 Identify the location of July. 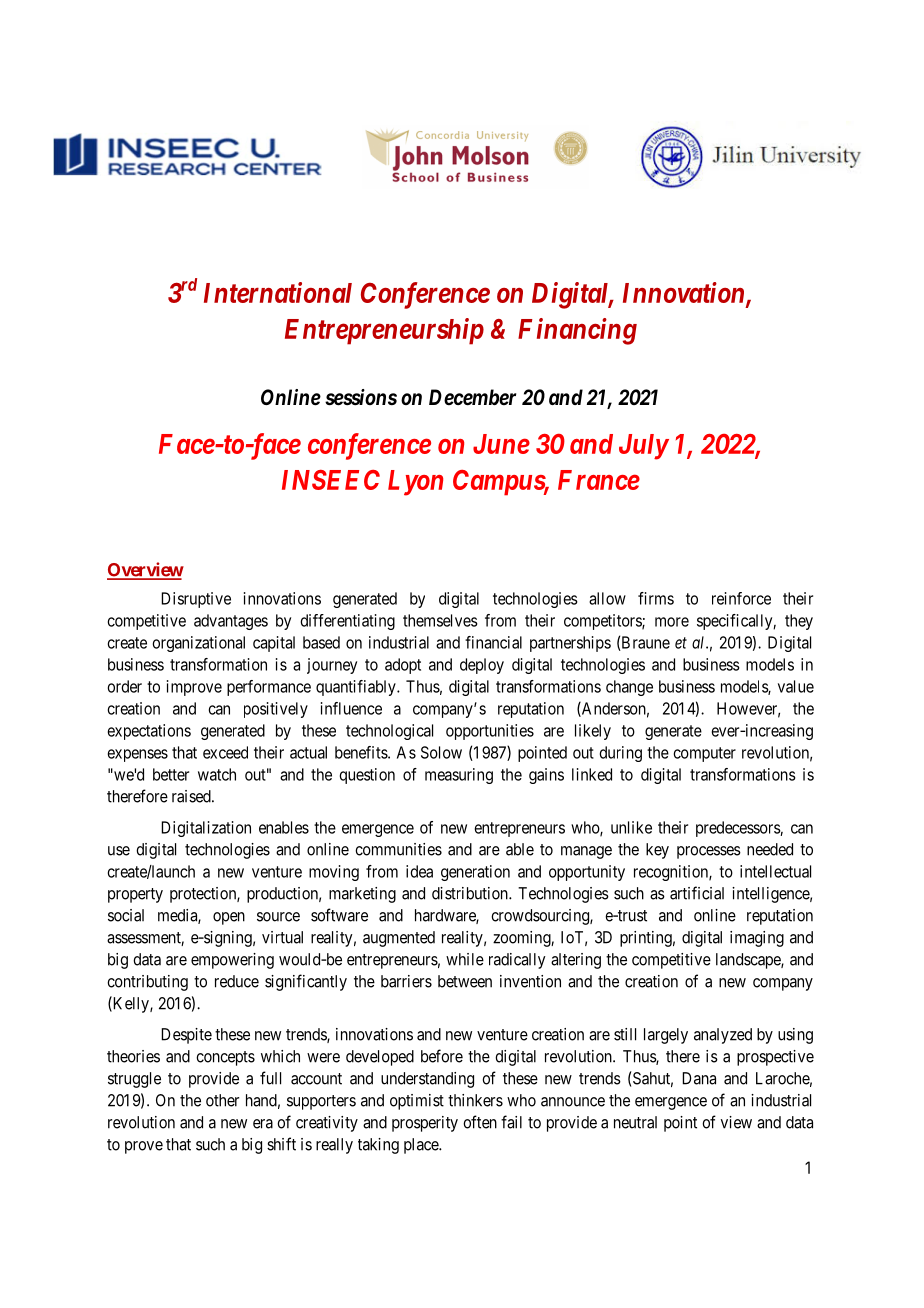
(643, 447).
